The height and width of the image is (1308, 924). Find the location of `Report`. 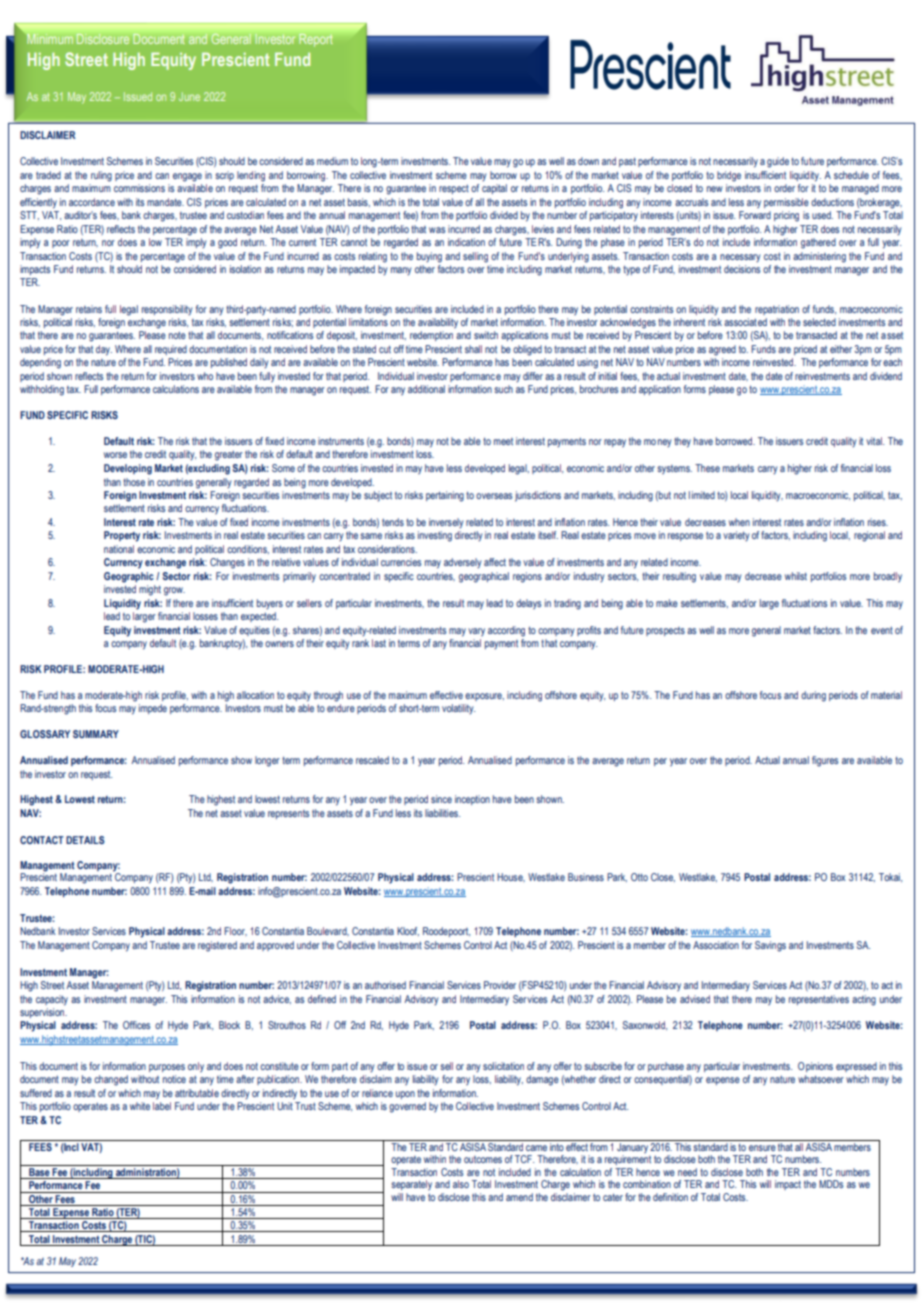

Report is located at coordinates (315, 40).
